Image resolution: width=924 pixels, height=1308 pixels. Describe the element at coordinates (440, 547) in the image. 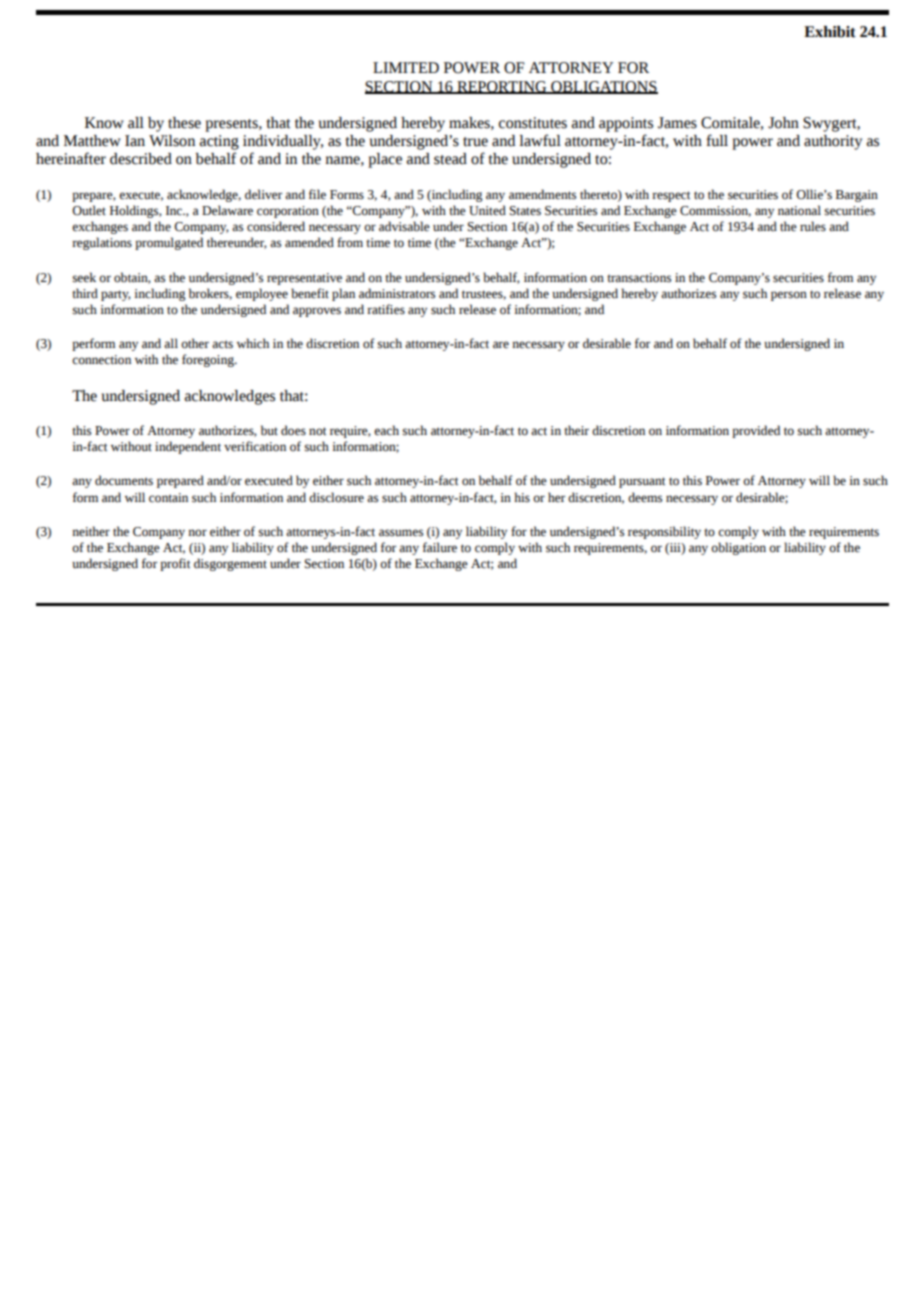

I see `failure` at that location.
